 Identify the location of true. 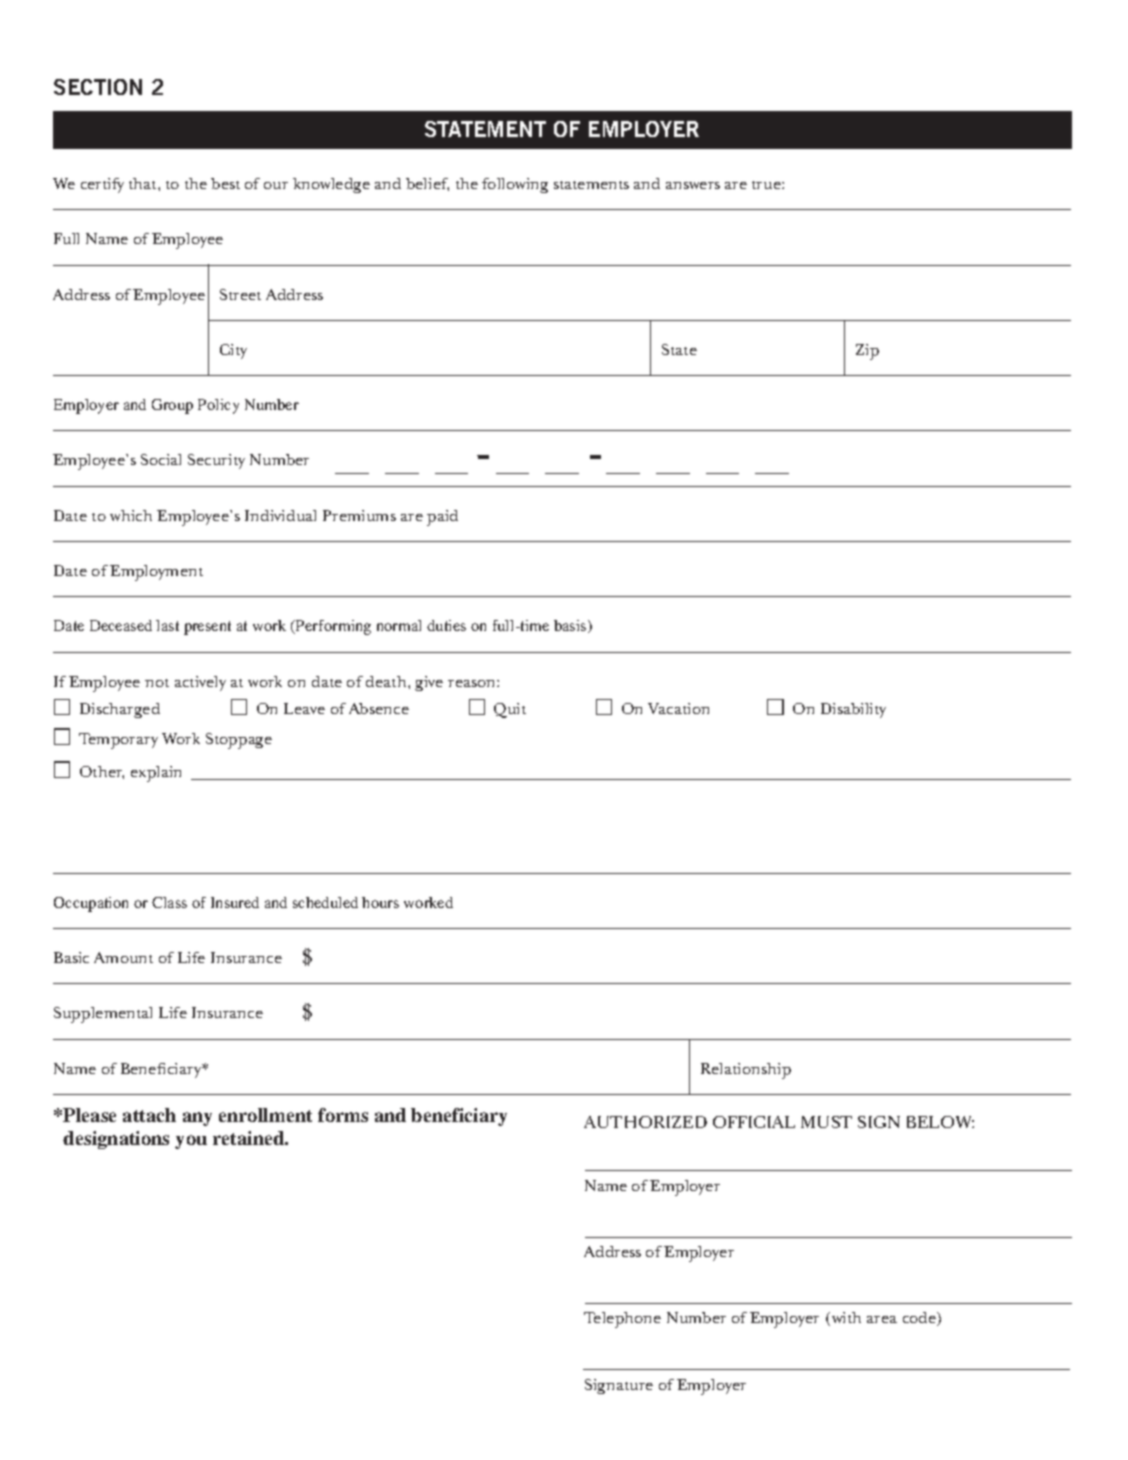
(767, 185).
